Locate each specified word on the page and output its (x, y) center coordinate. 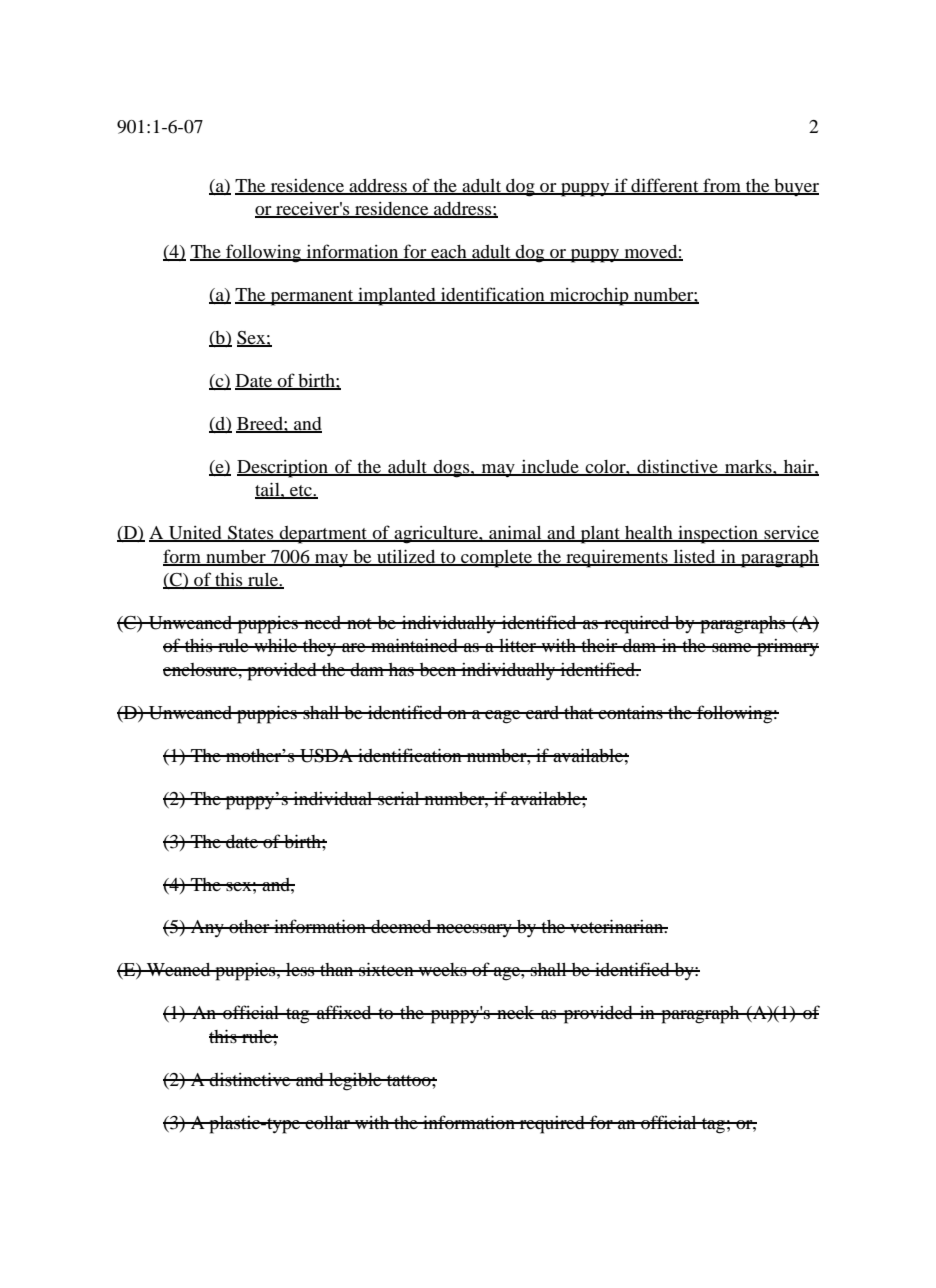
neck (516, 1012)
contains (630, 712)
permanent (312, 298)
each (449, 253)
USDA (326, 756)
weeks (443, 969)
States (251, 534)
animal (515, 533)
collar (328, 1122)
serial (399, 798)
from (722, 186)
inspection (718, 534)
